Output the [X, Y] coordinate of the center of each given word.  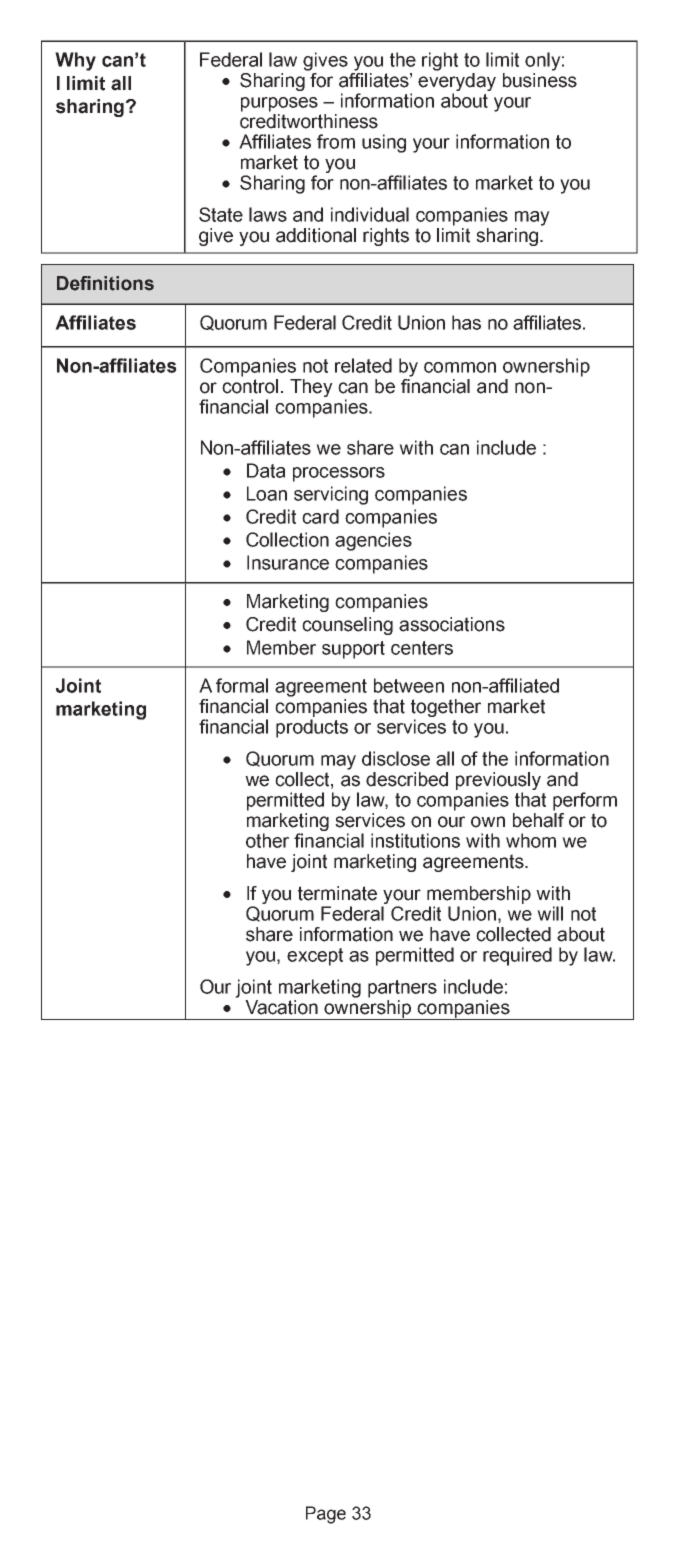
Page [326, 1515]
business [540, 80]
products [312, 728]
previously [498, 782]
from [336, 141]
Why [75, 61]
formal [242, 685]
